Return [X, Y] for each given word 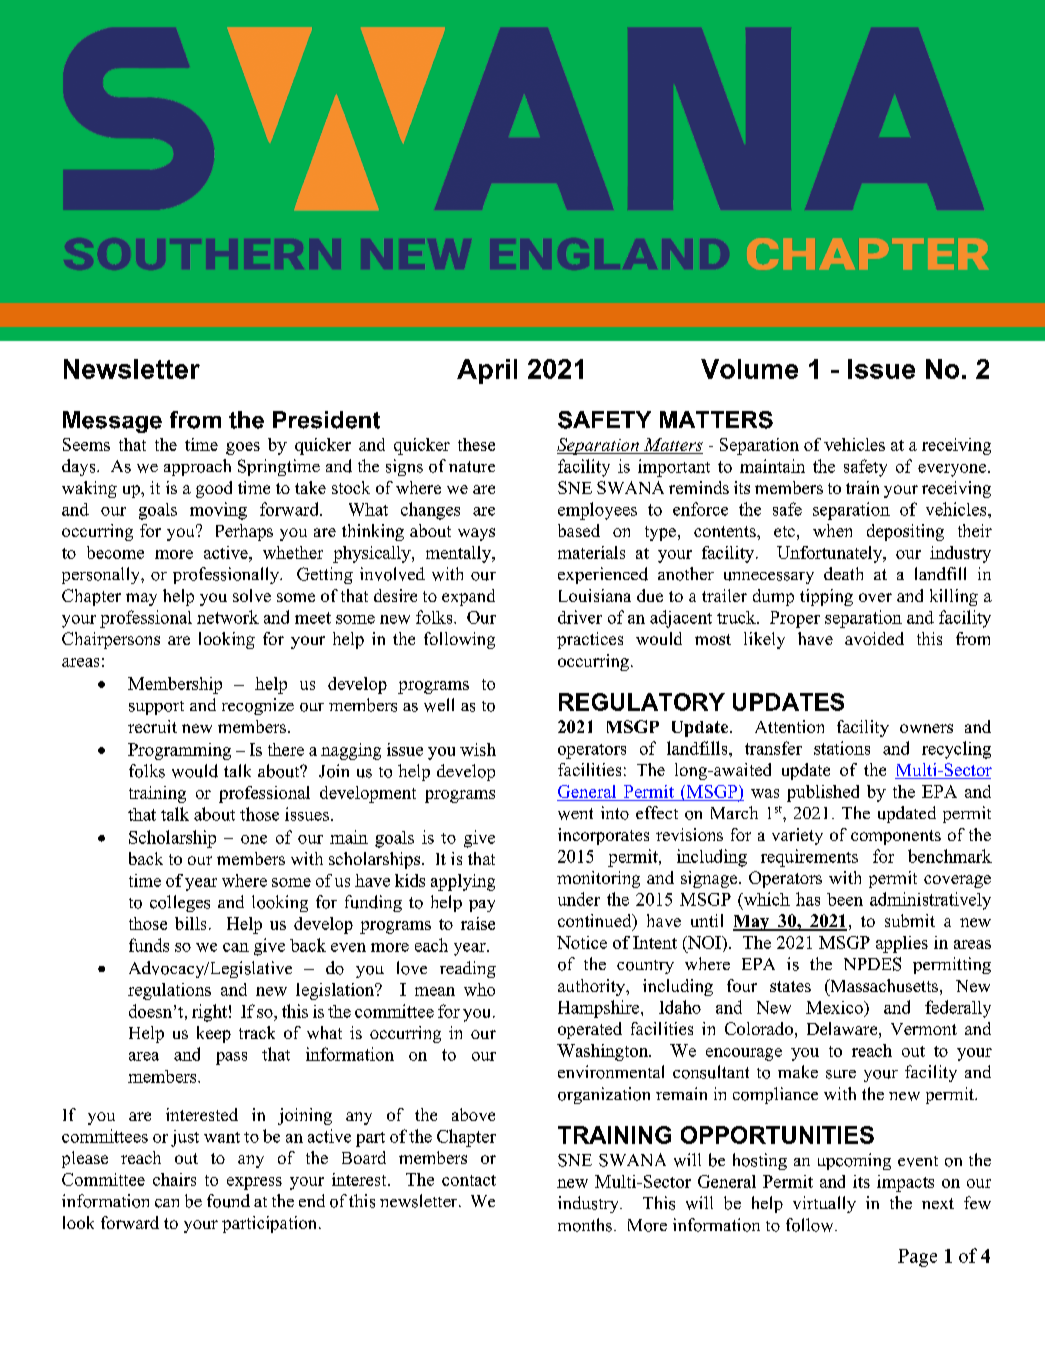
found [228, 1201]
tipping [826, 597]
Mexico [835, 1007]
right [209, 1013]
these [476, 444]
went [575, 814]
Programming [179, 751]
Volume [749, 369]
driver [580, 617]
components [896, 837]
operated [590, 1030]
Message [112, 422]
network [228, 617]
